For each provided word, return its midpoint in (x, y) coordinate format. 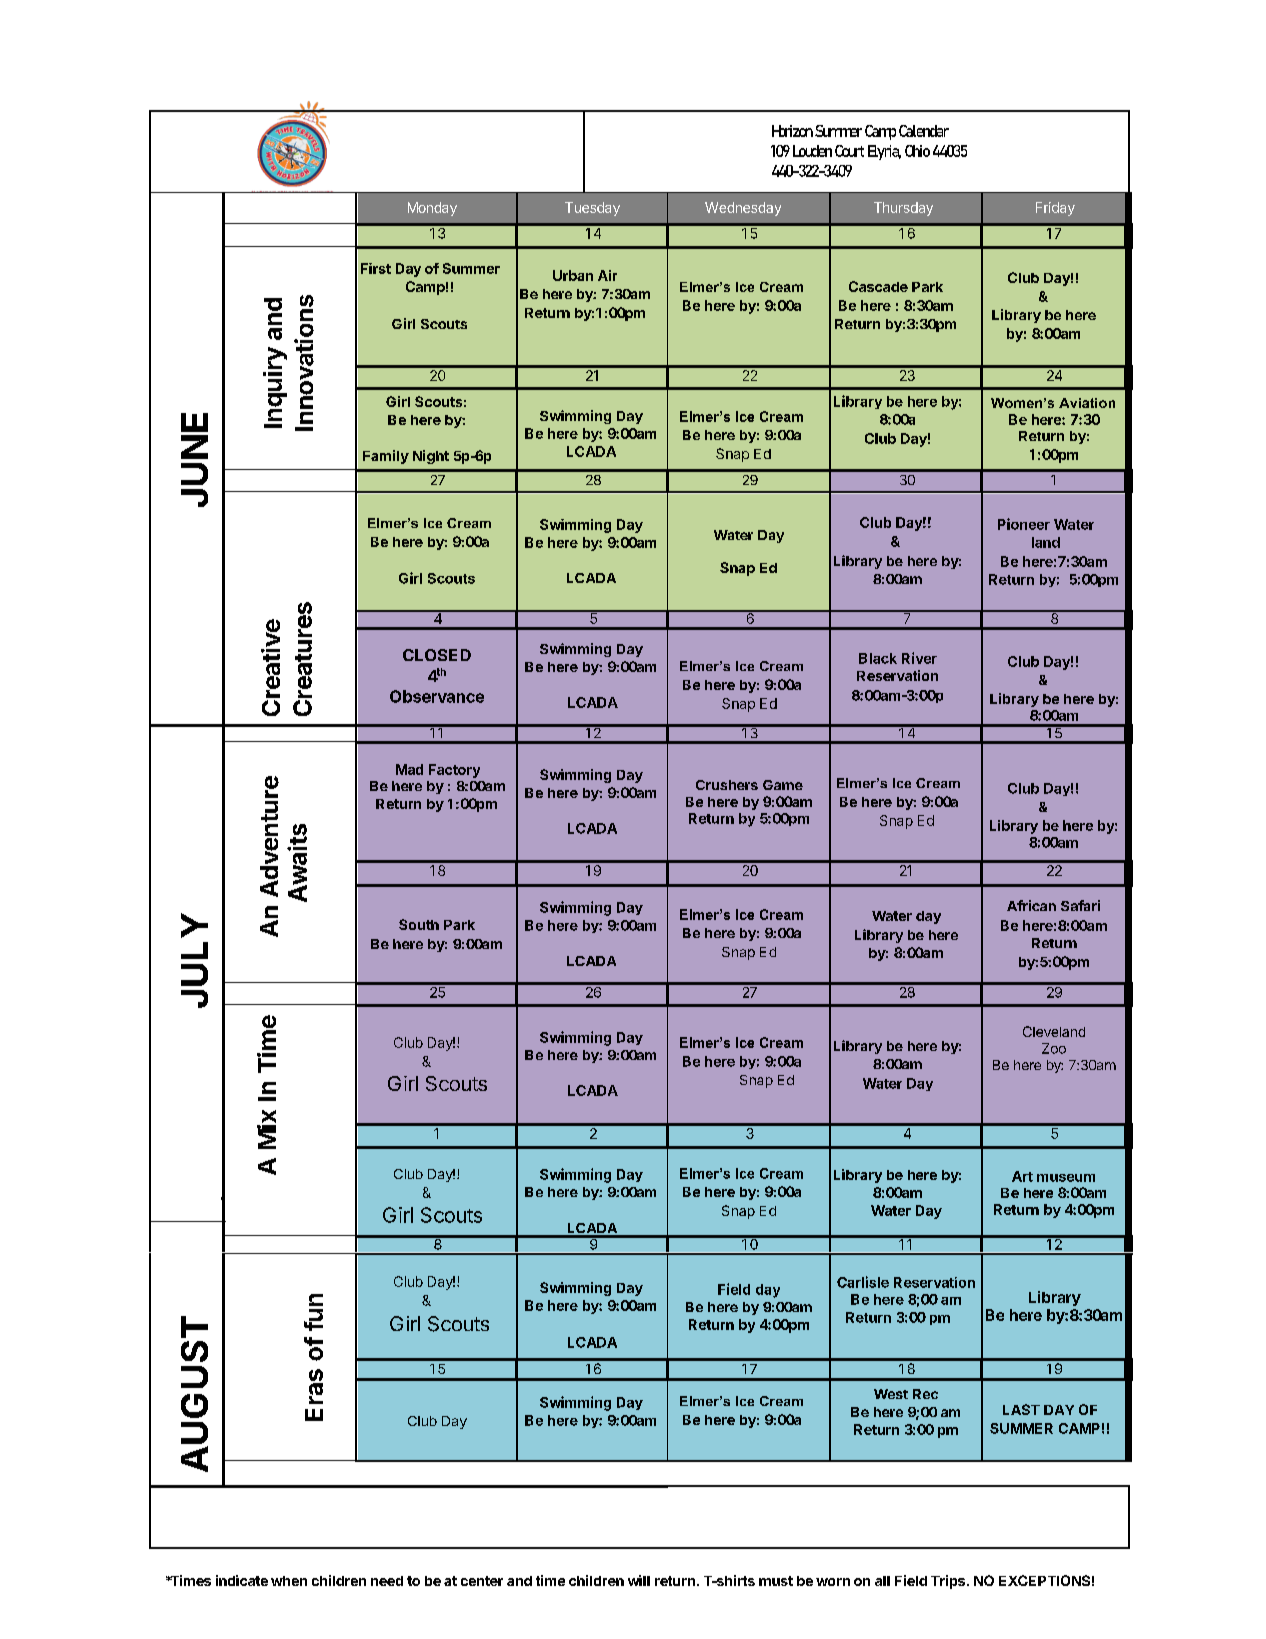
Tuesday (592, 209)
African (1031, 905)
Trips (949, 1582)
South (419, 924)
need (387, 1581)
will (639, 1580)
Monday (432, 209)
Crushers (727, 785)
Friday (1055, 209)
